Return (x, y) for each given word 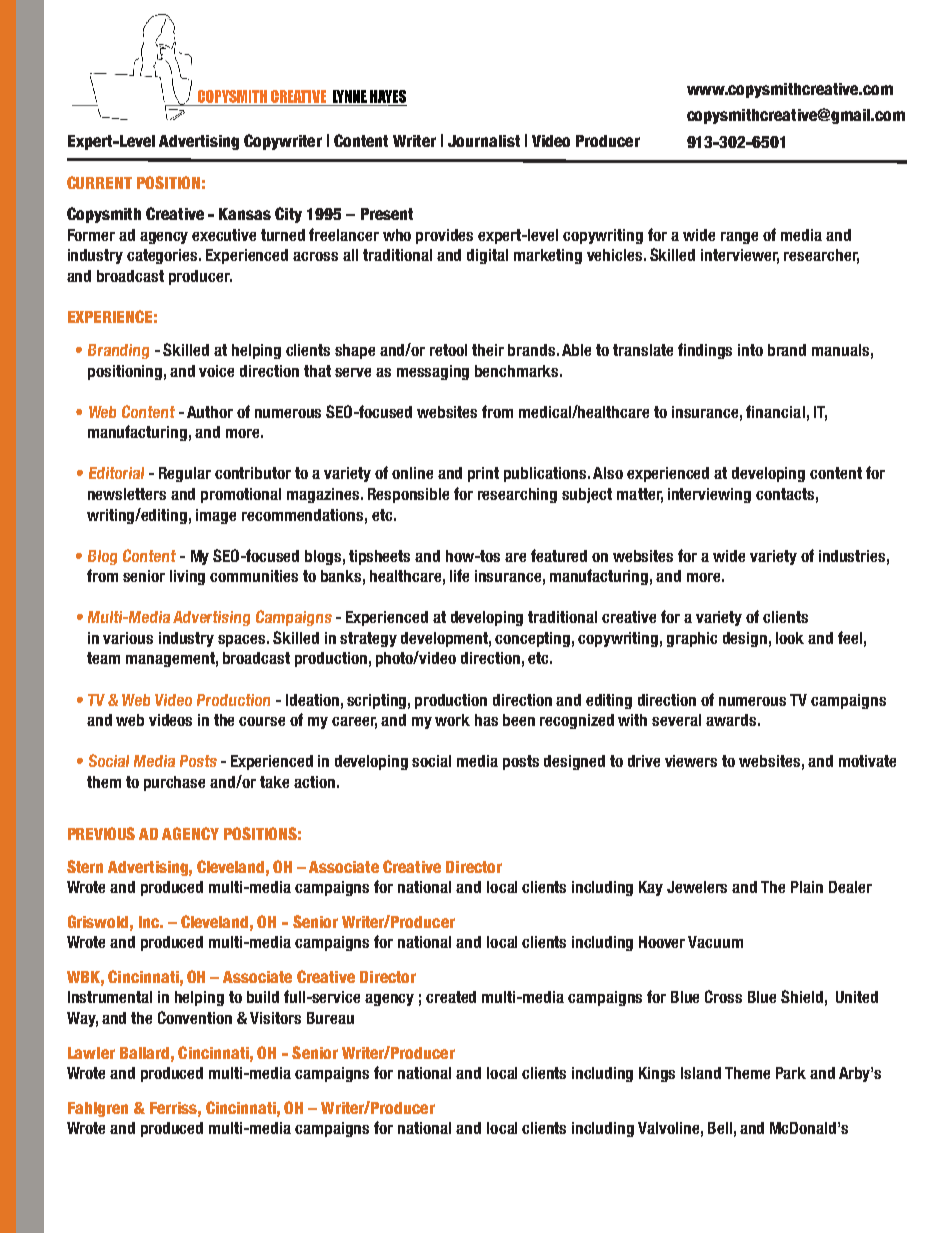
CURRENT (99, 182)
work (452, 720)
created (451, 997)
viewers (691, 761)
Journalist (484, 141)
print (483, 474)
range (739, 238)
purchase (174, 783)
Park (791, 1073)
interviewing (709, 495)
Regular (185, 474)
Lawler (91, 1053)
